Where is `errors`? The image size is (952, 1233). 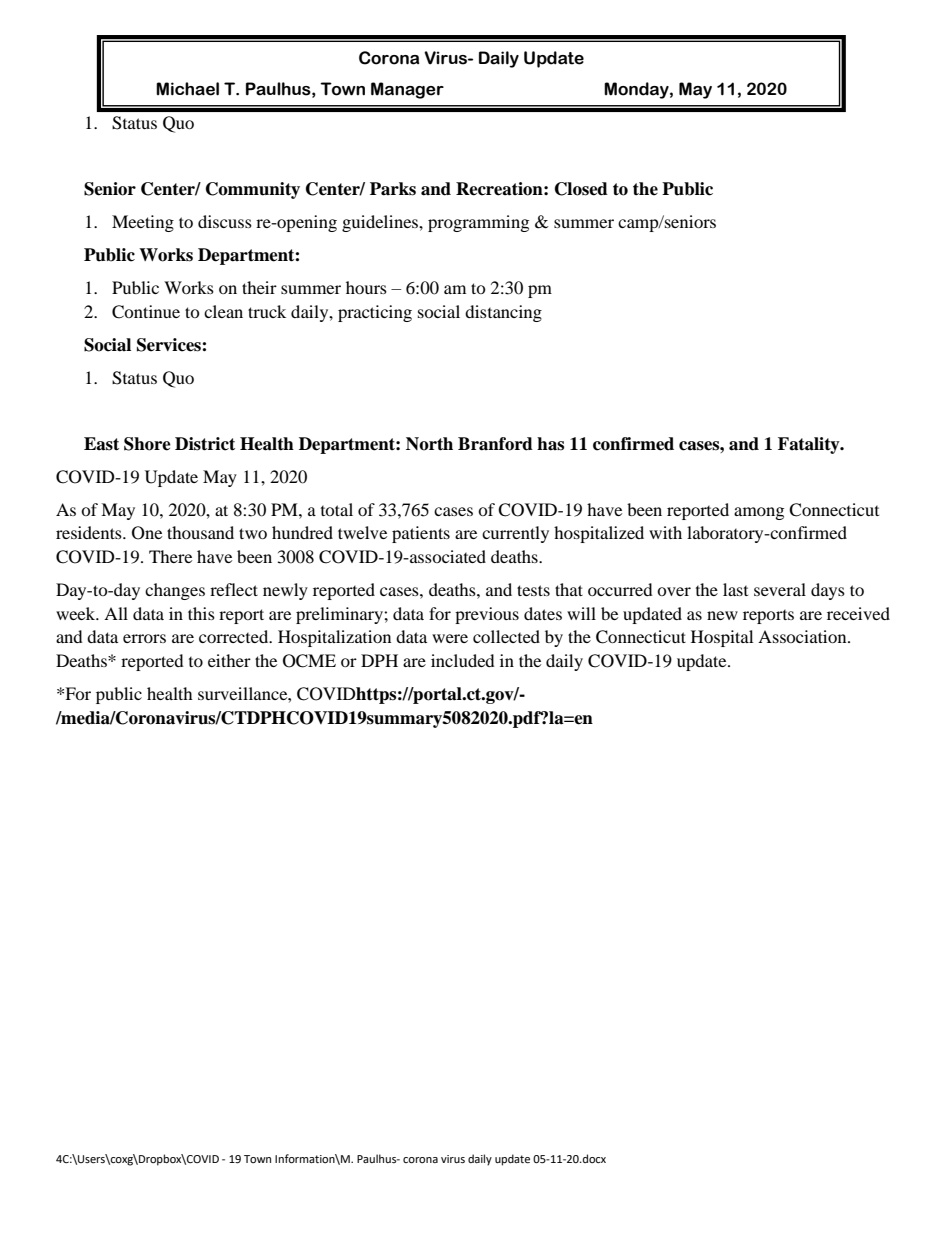
errors is located at coordinates (144, 638).
